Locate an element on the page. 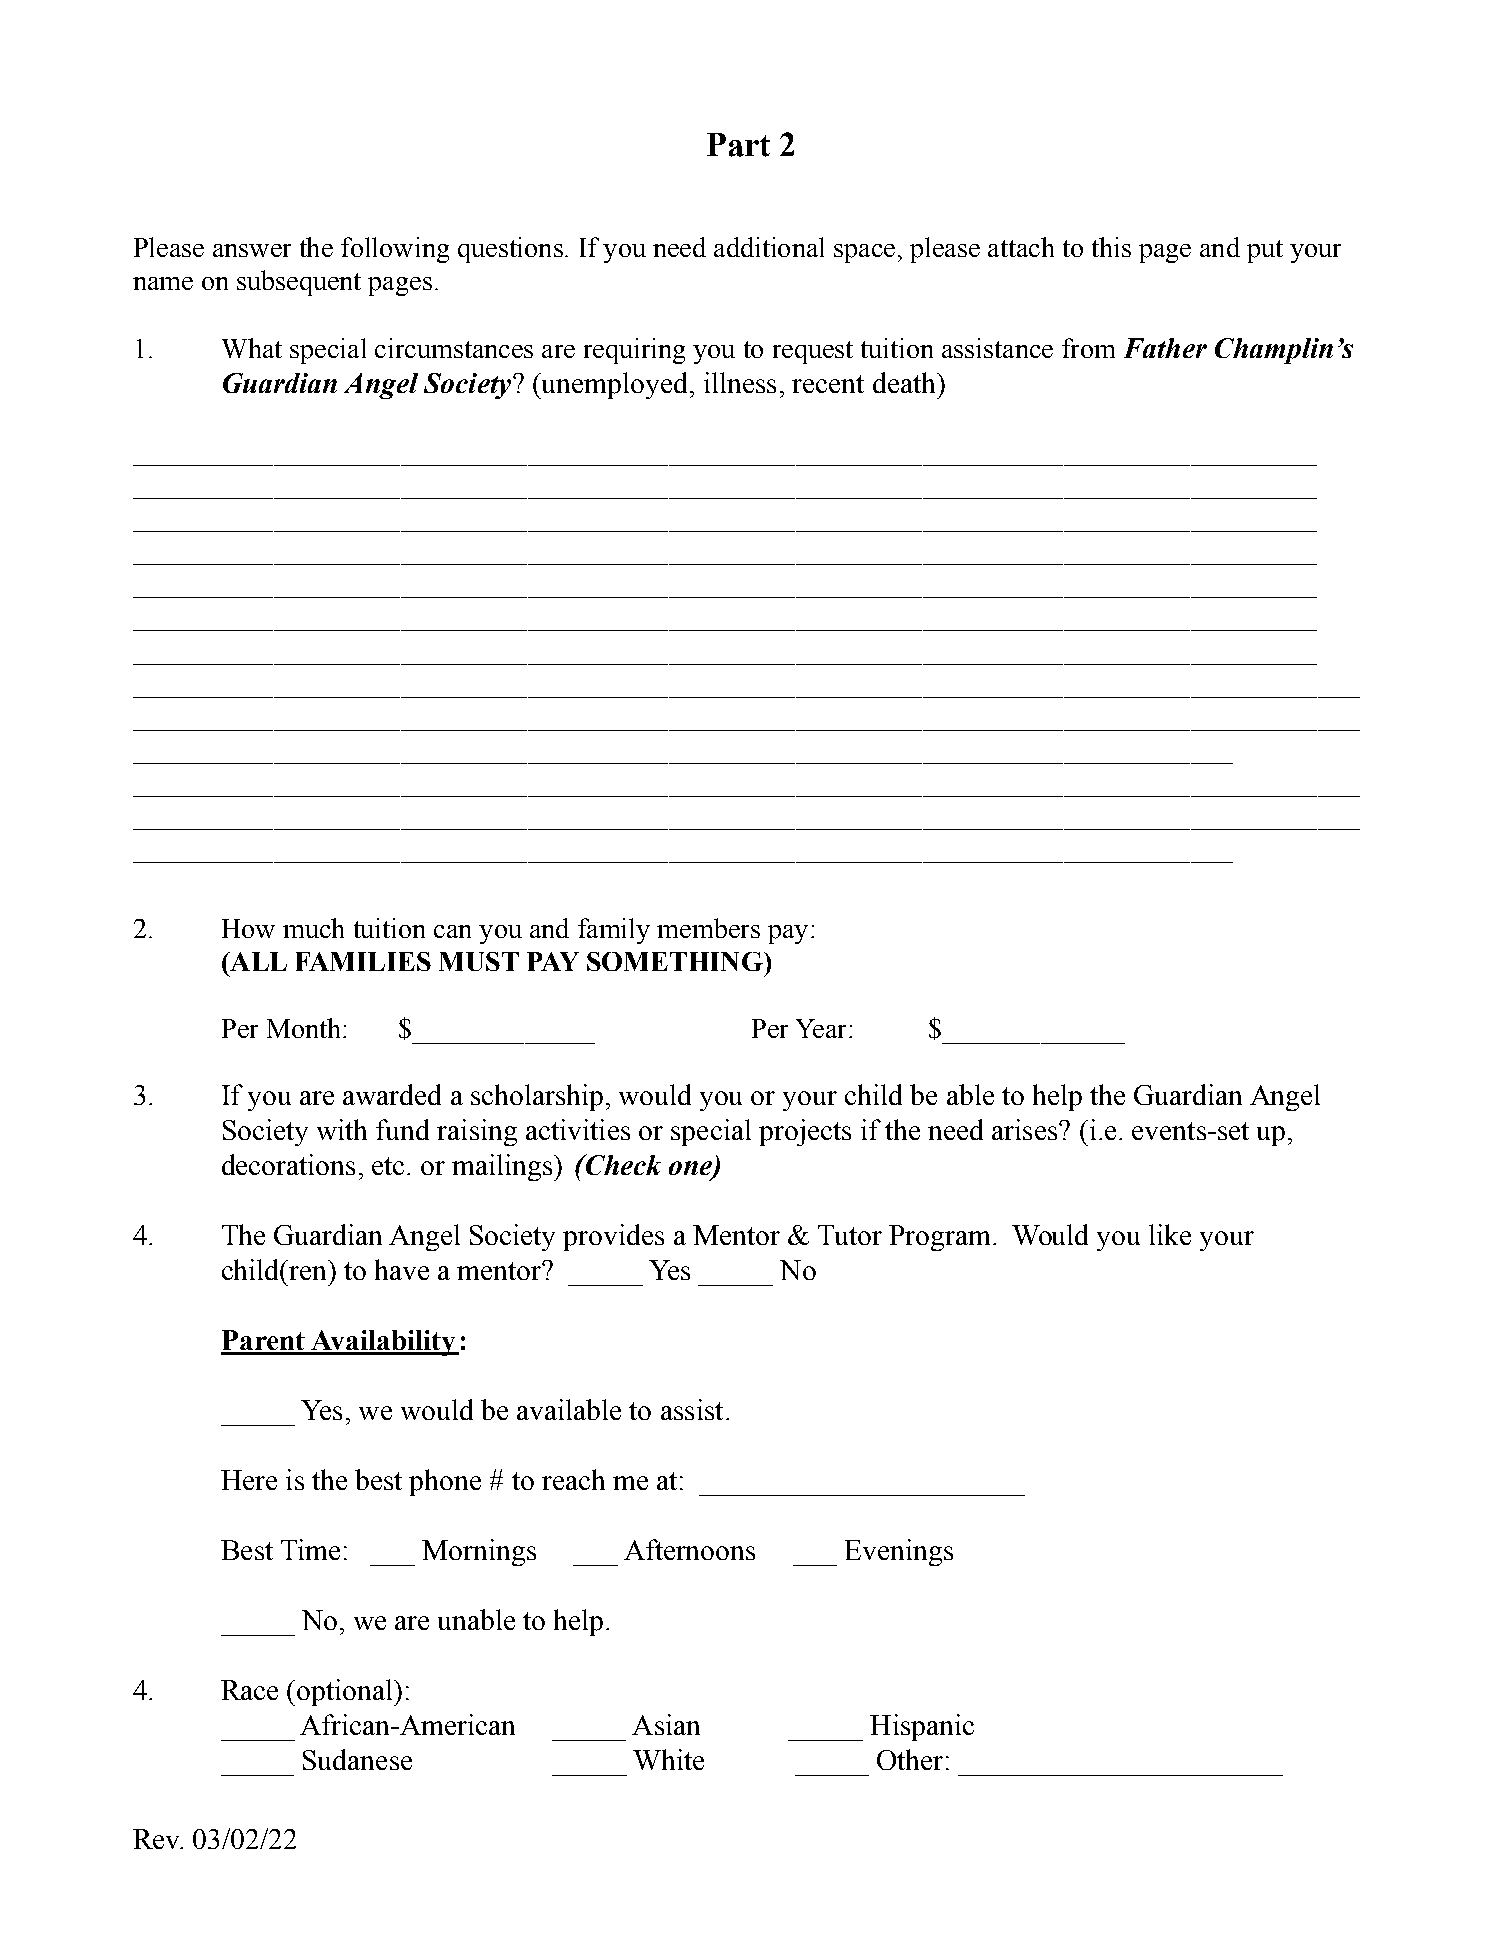 This document has width=1502, height=1944. have is located at coordinates (402, 1269).
